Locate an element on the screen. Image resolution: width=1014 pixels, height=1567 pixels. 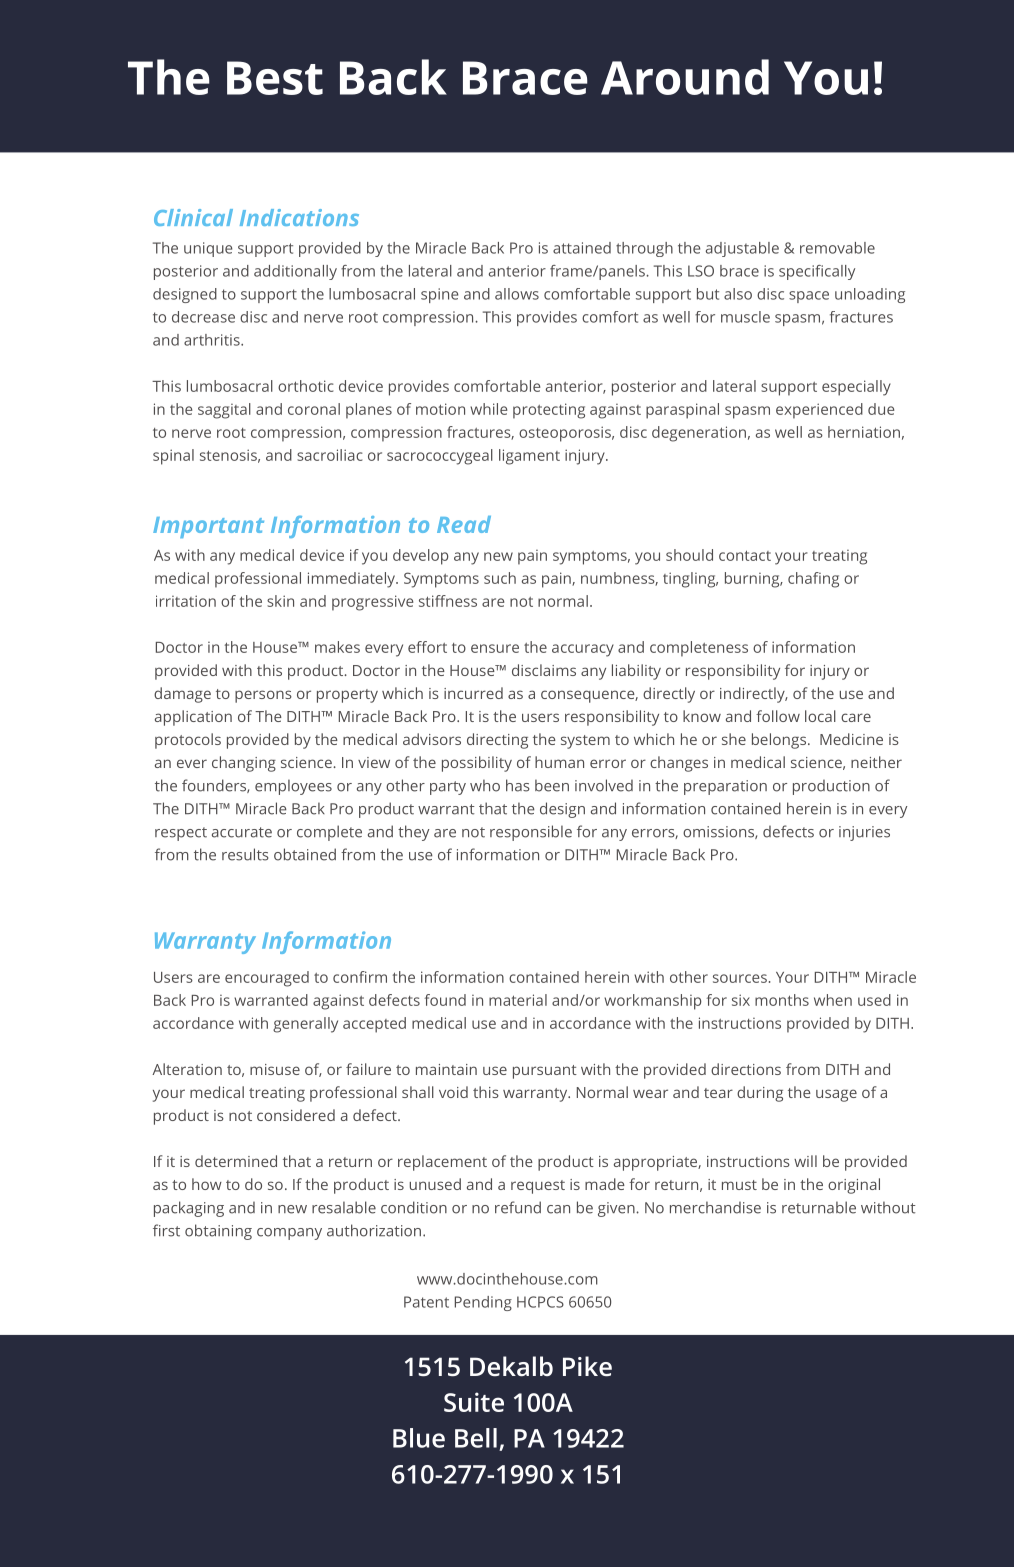
Suite is located at coordinates (474, 1402).
